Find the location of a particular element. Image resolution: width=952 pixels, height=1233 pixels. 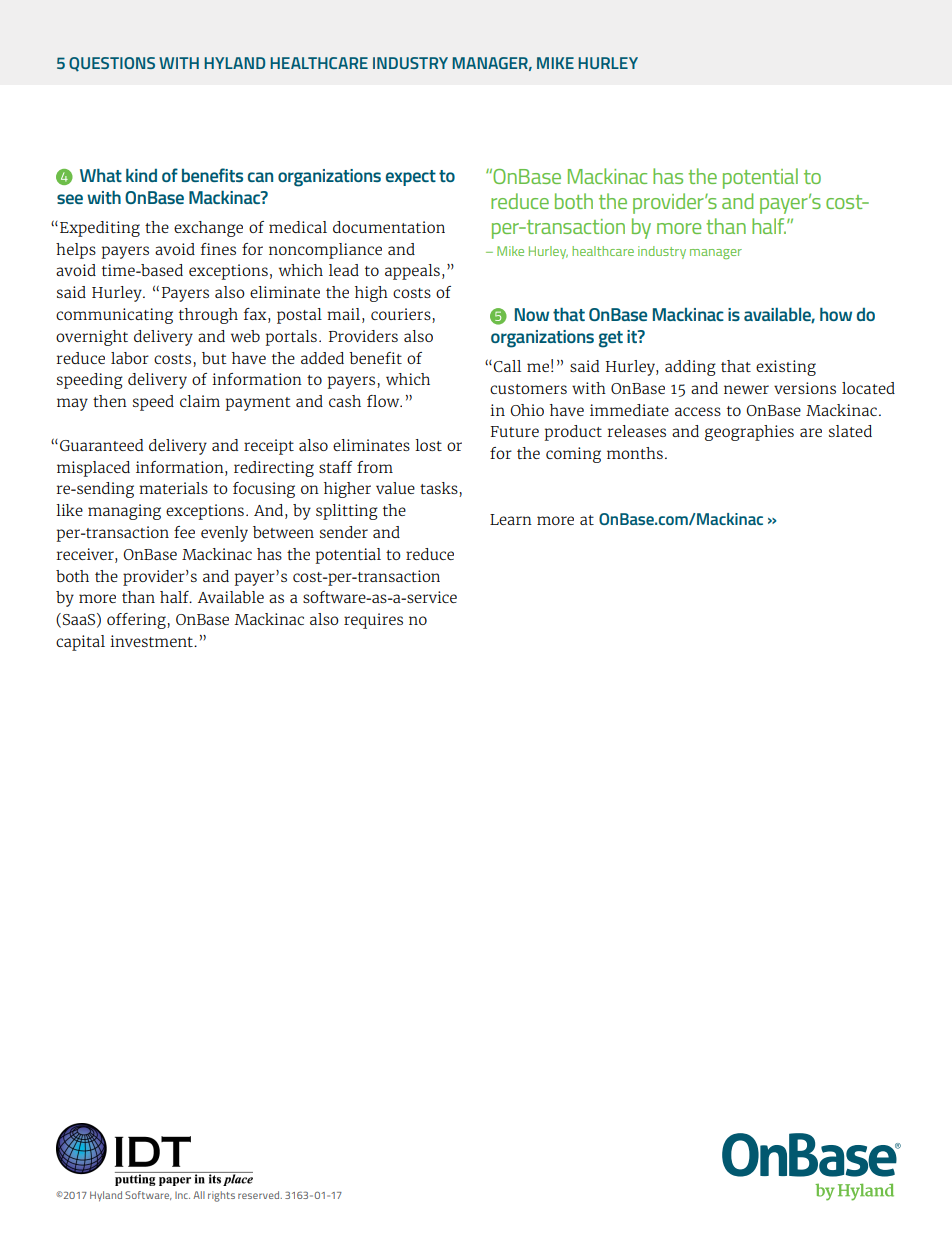

requires is located at coordinates (373, 621).
